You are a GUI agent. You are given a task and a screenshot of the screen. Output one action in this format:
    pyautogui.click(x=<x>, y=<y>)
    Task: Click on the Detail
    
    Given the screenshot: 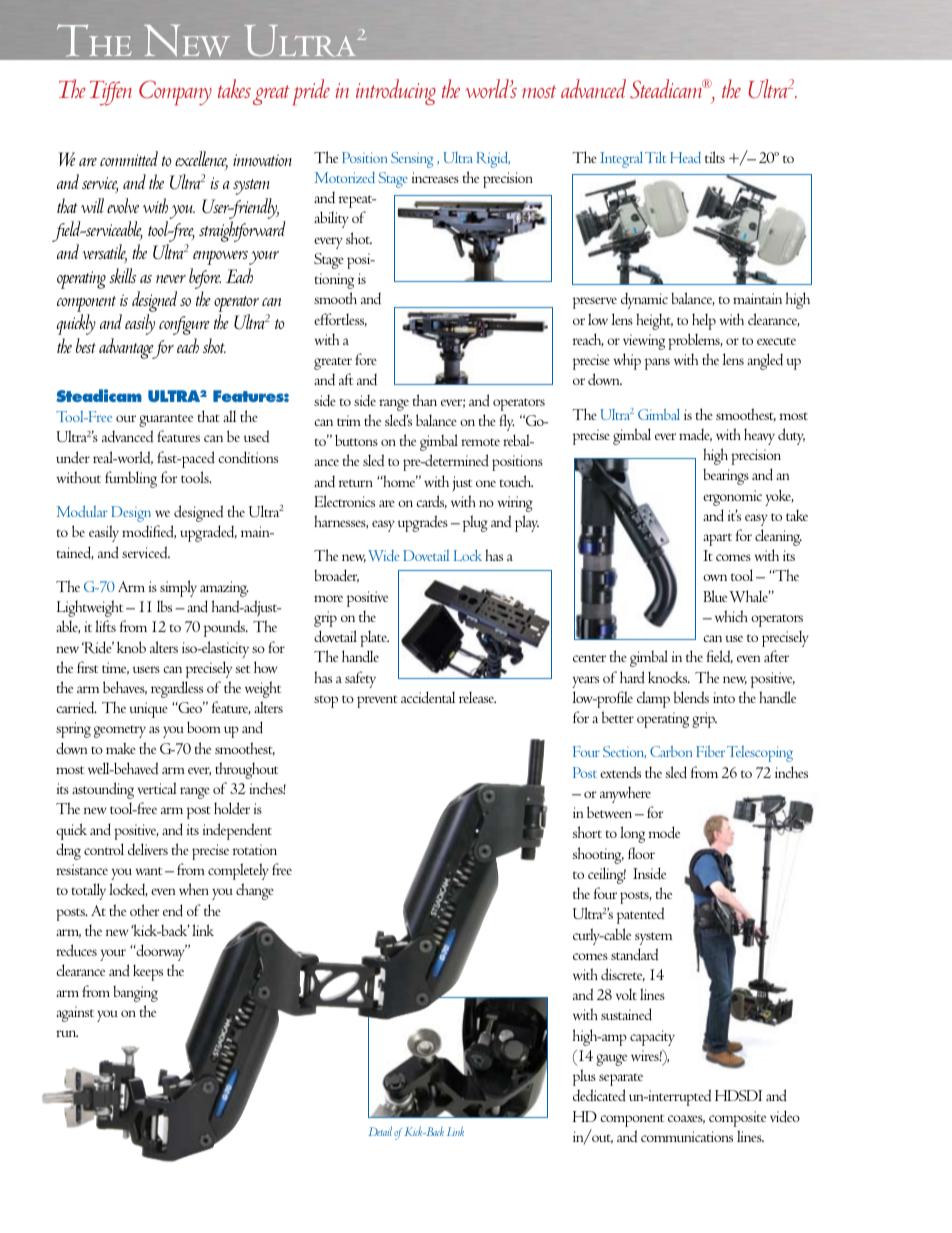 What is the action you would take?
    pyautogui.click(x=380, y=1131)
